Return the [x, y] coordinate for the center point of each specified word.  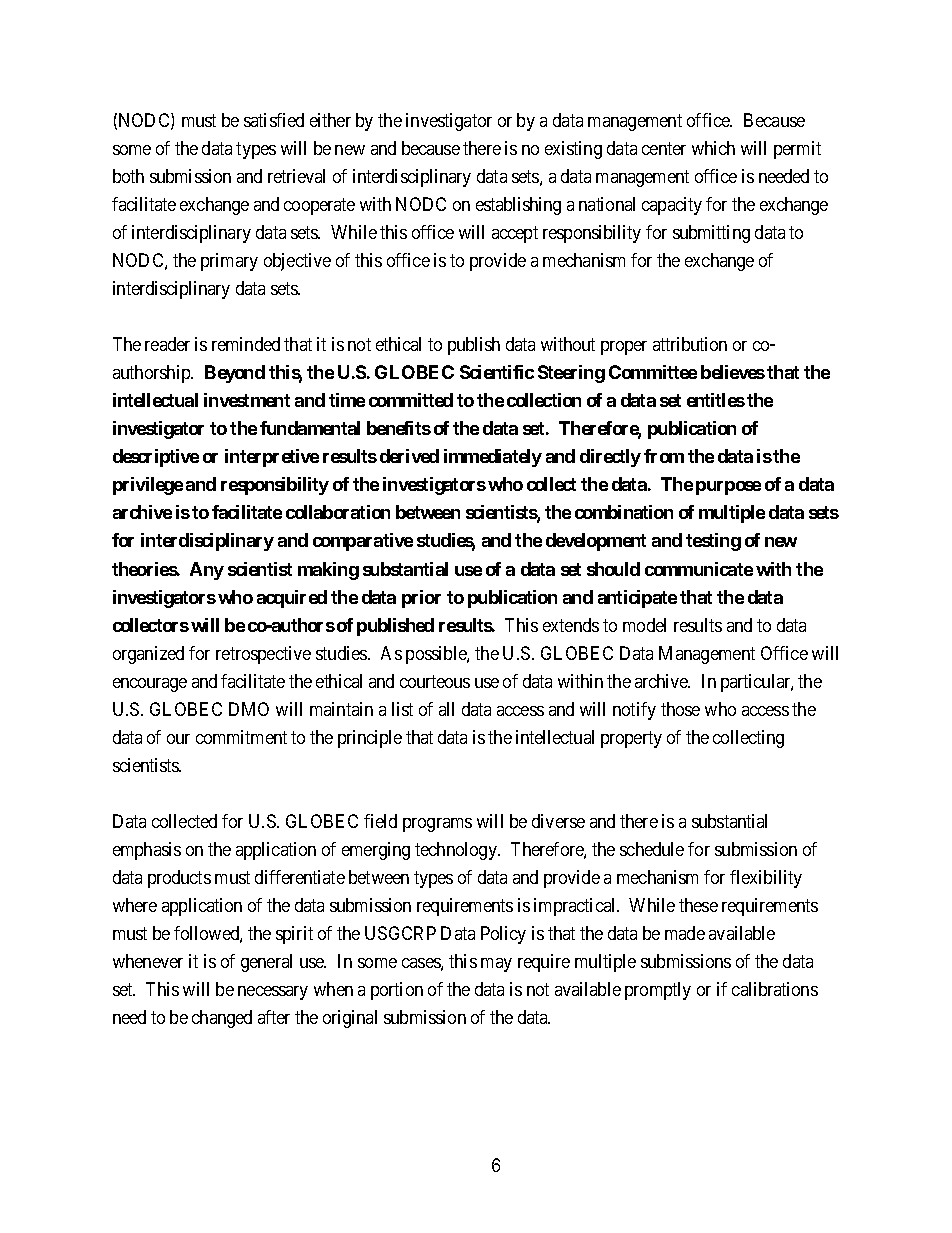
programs [437, 825]
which [713, 148]
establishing [518, 206]
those [680, 709]
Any [207, 571]
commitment [241, 737]
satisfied [274, 120]
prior [421, 599]
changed [222, 1019]
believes [733, 372]
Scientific [497, 372]
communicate [699, 569]
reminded [246, 344]
